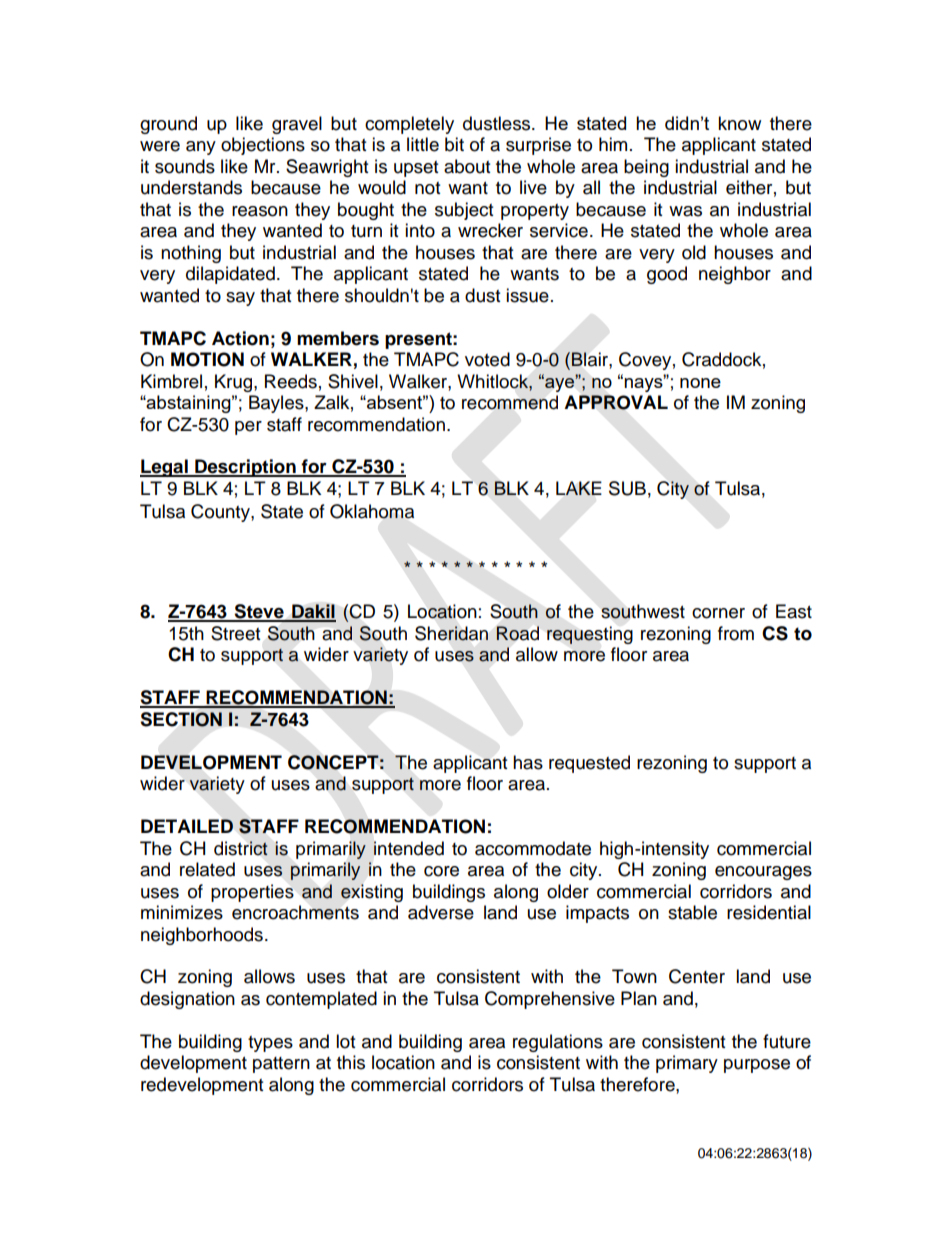 This page has height=1233, width=952. What do you see at coordinates (528, 762) in the page?
I see `has` at bounding box center [528, 762].
